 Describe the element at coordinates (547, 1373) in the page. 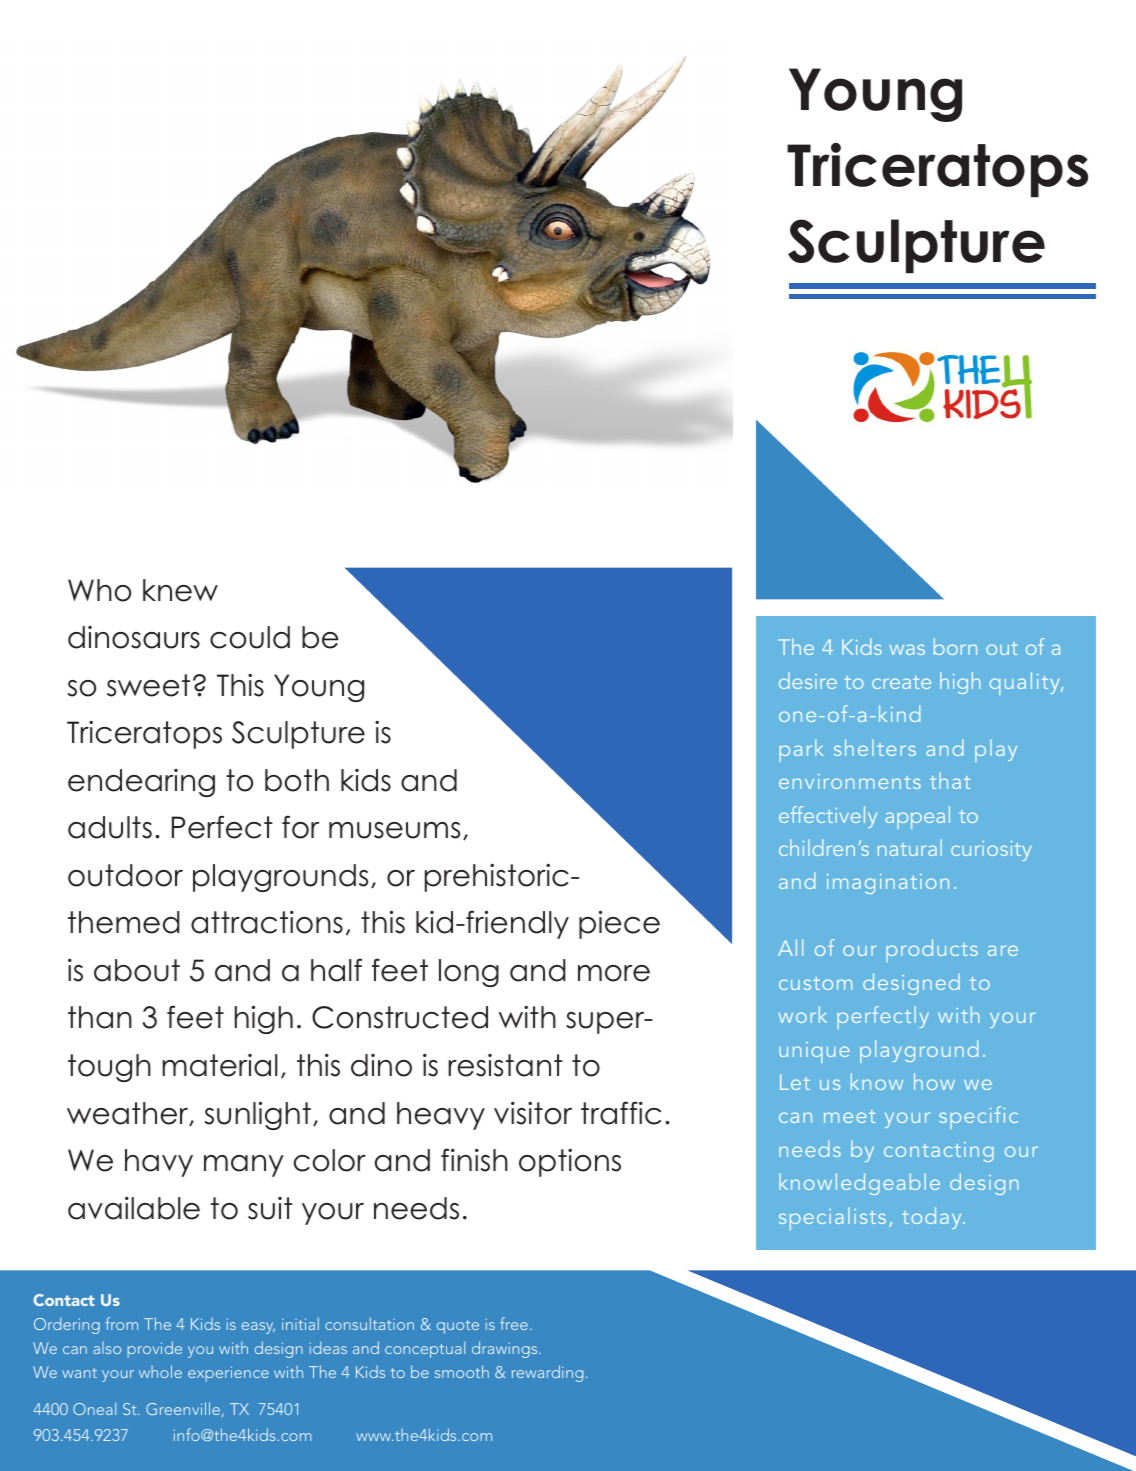

I see `rewarding` at that location.
